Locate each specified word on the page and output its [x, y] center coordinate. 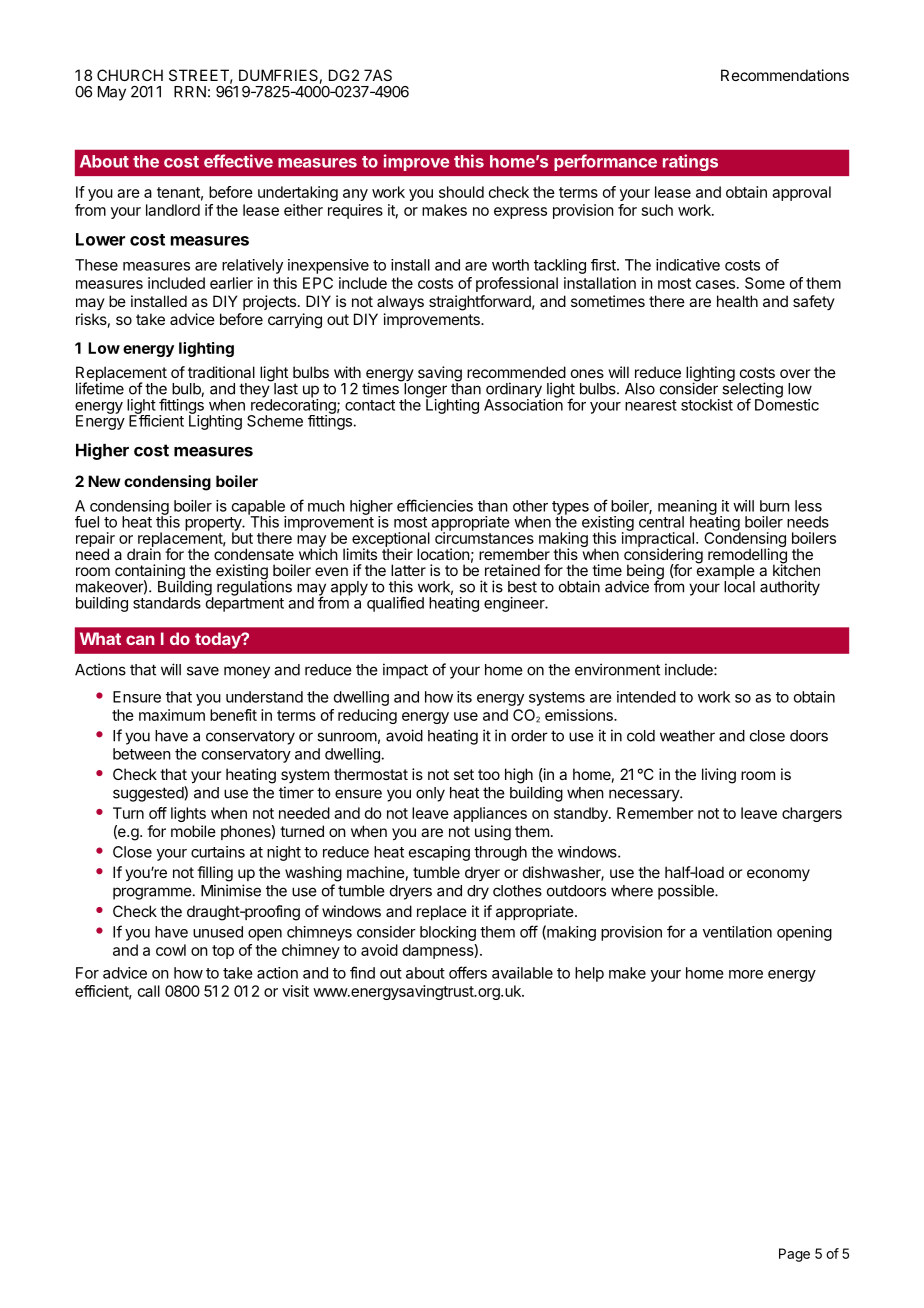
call [149, 991]
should [461, 192]
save [203, 671]
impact [405, 671]
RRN [190, 92]
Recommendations [785, 75]
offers [468, 972]
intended [646, 697]
